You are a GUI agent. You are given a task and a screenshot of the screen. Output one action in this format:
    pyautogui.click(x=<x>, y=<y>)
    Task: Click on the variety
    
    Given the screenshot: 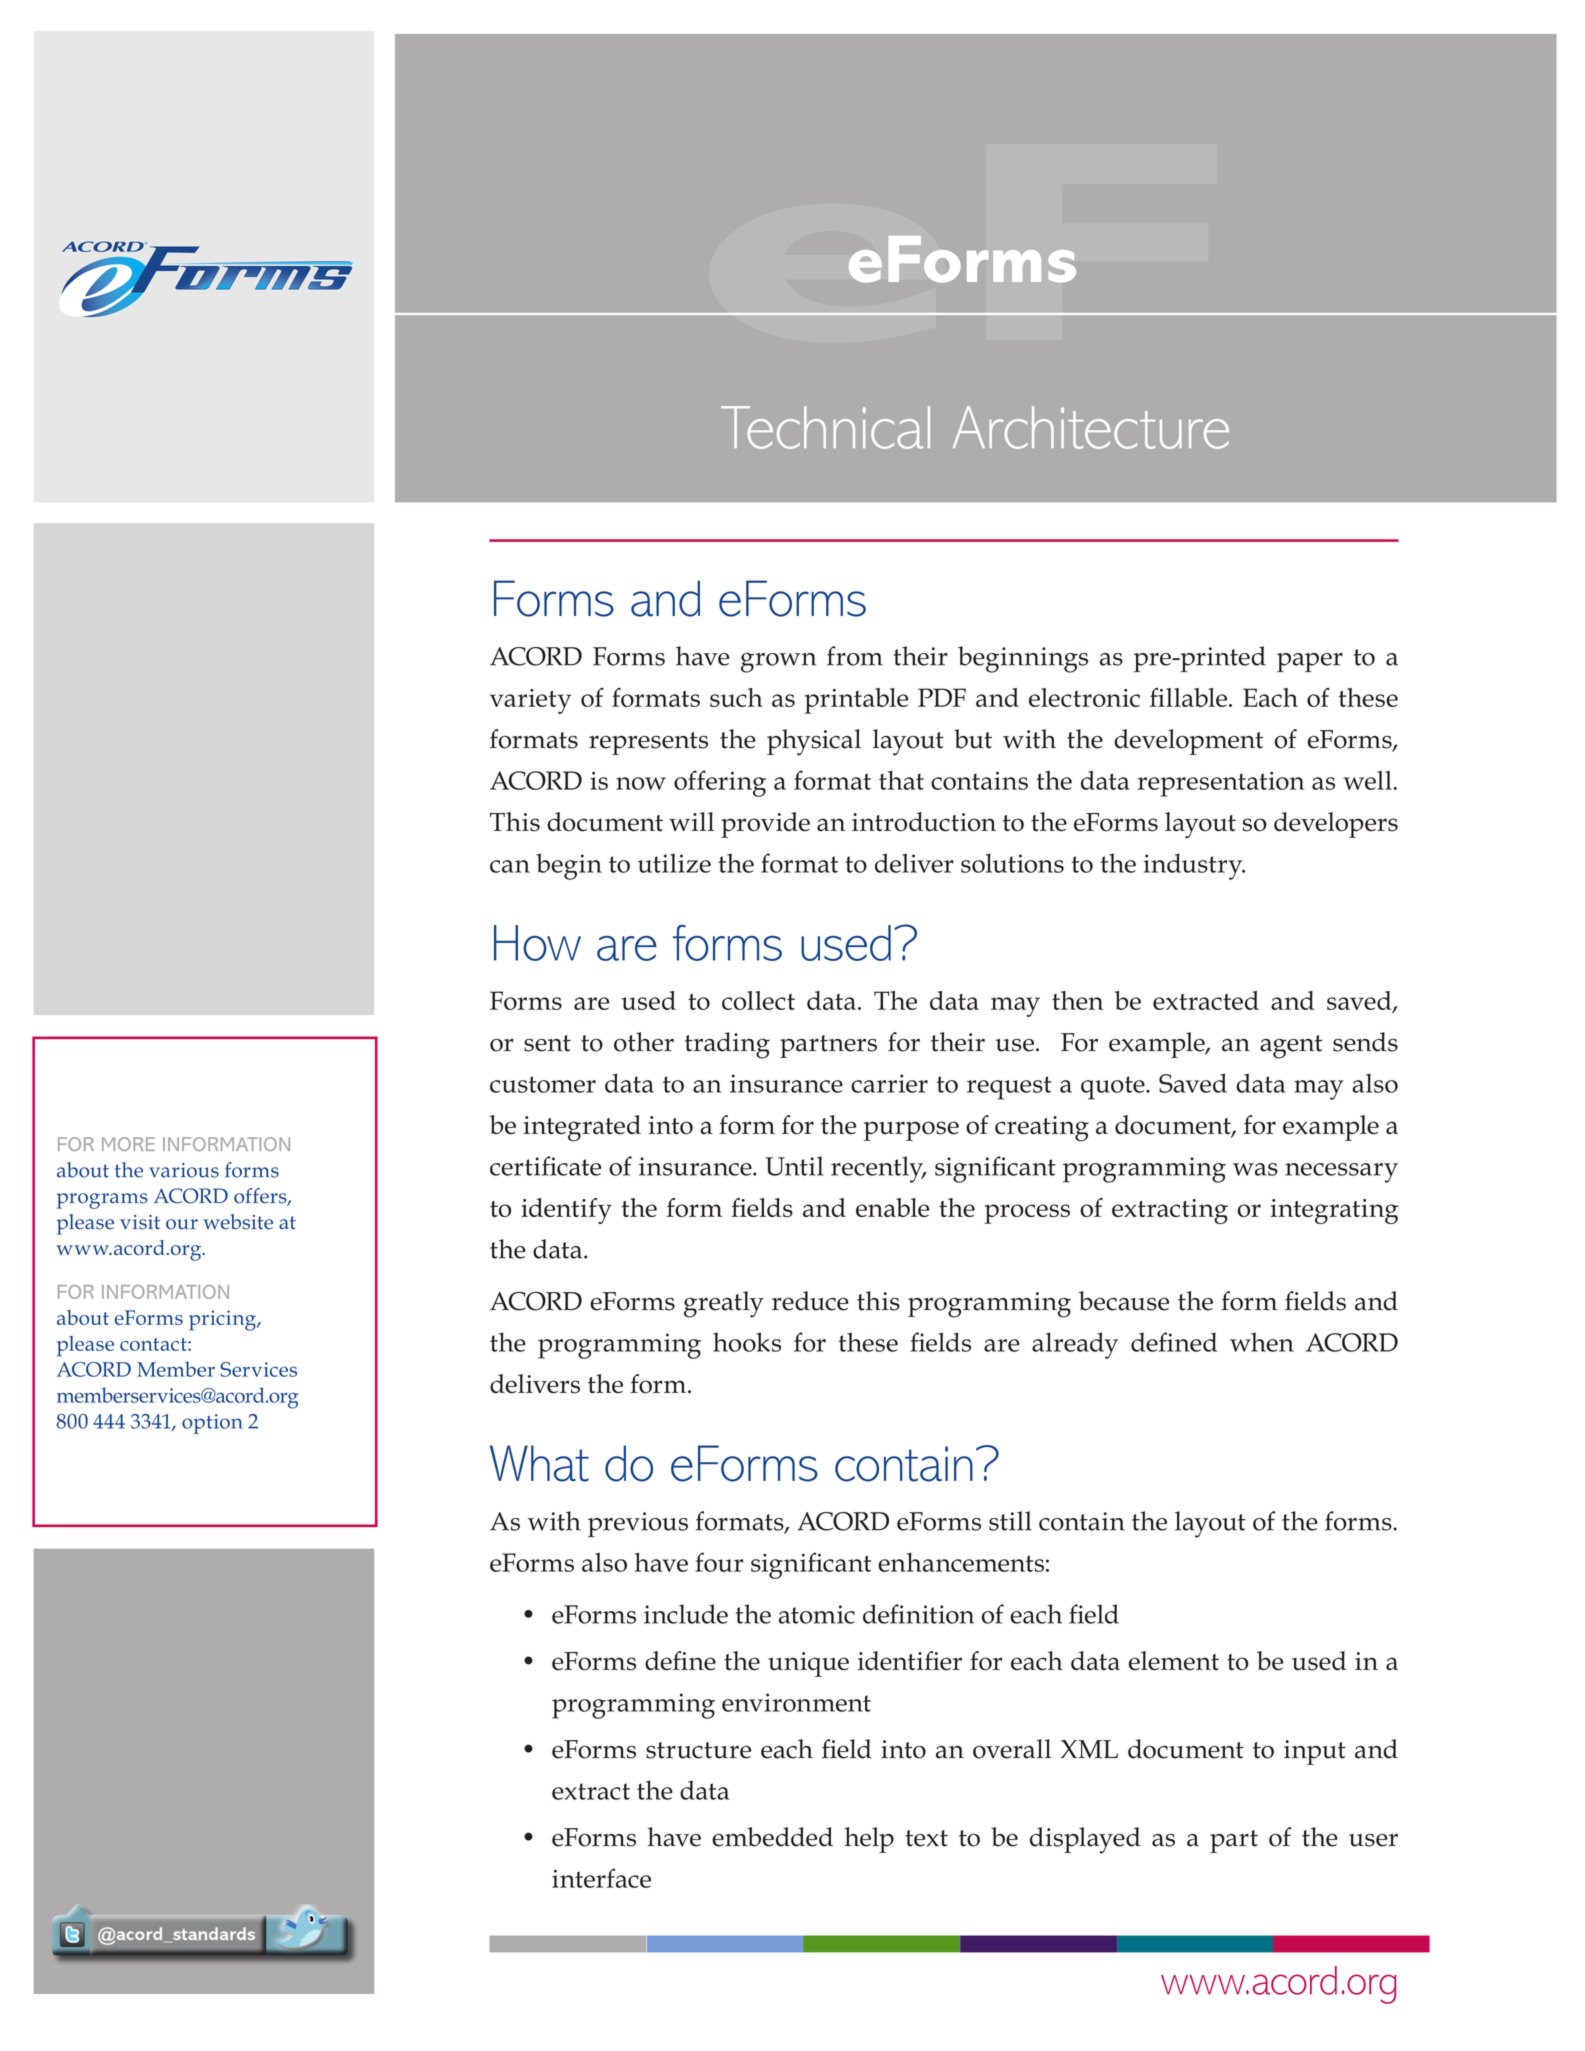 What is the action you would take?
    pyautogui.click(x=530, y=701)
